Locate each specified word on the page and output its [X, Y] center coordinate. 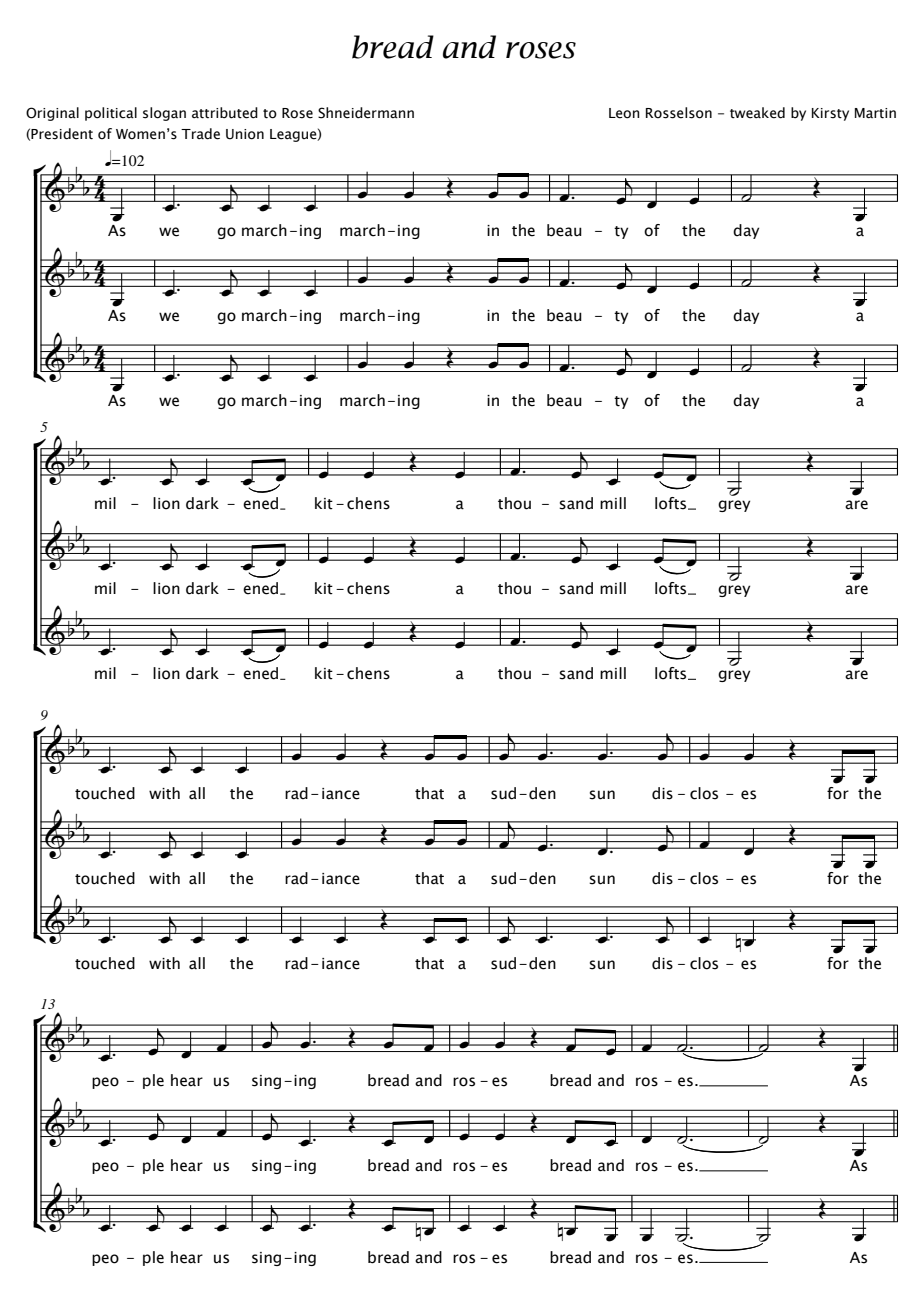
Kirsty [830, 114]
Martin [875, 113]
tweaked [757, 113]
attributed [225, 113]
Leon [624, 113]
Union [245, 134]
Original [52, 114]
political [111, 114]
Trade [200, 134]
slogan [164, 114]
